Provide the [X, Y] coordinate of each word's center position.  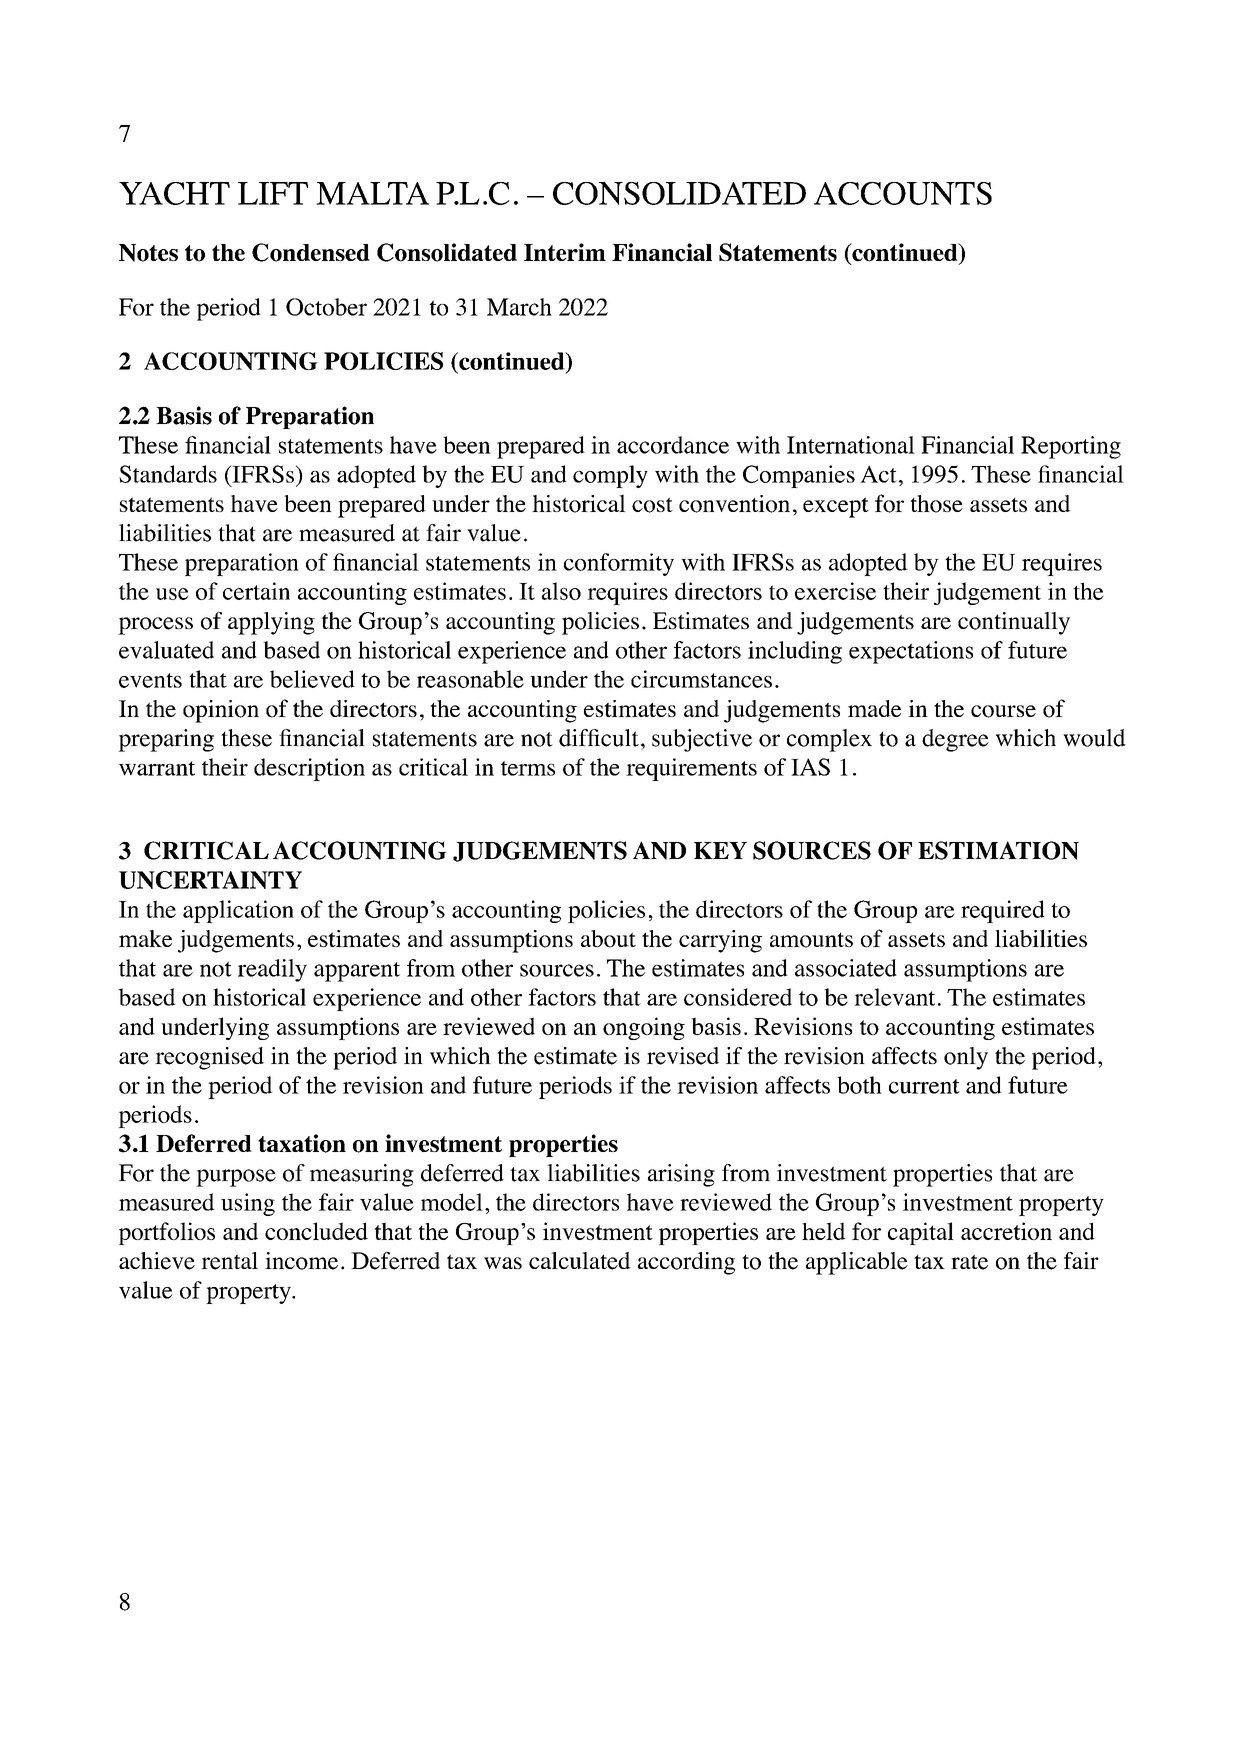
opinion [221, 711]
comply [610, 476]
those [936, 504]
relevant [894, 997]
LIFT [273, 193]
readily [272, 970]
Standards [168, 474]
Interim [565, 252]
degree [955, 740]
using [248, 1204]
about [608, 939]
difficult [599, 738]
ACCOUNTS [903, 193]
